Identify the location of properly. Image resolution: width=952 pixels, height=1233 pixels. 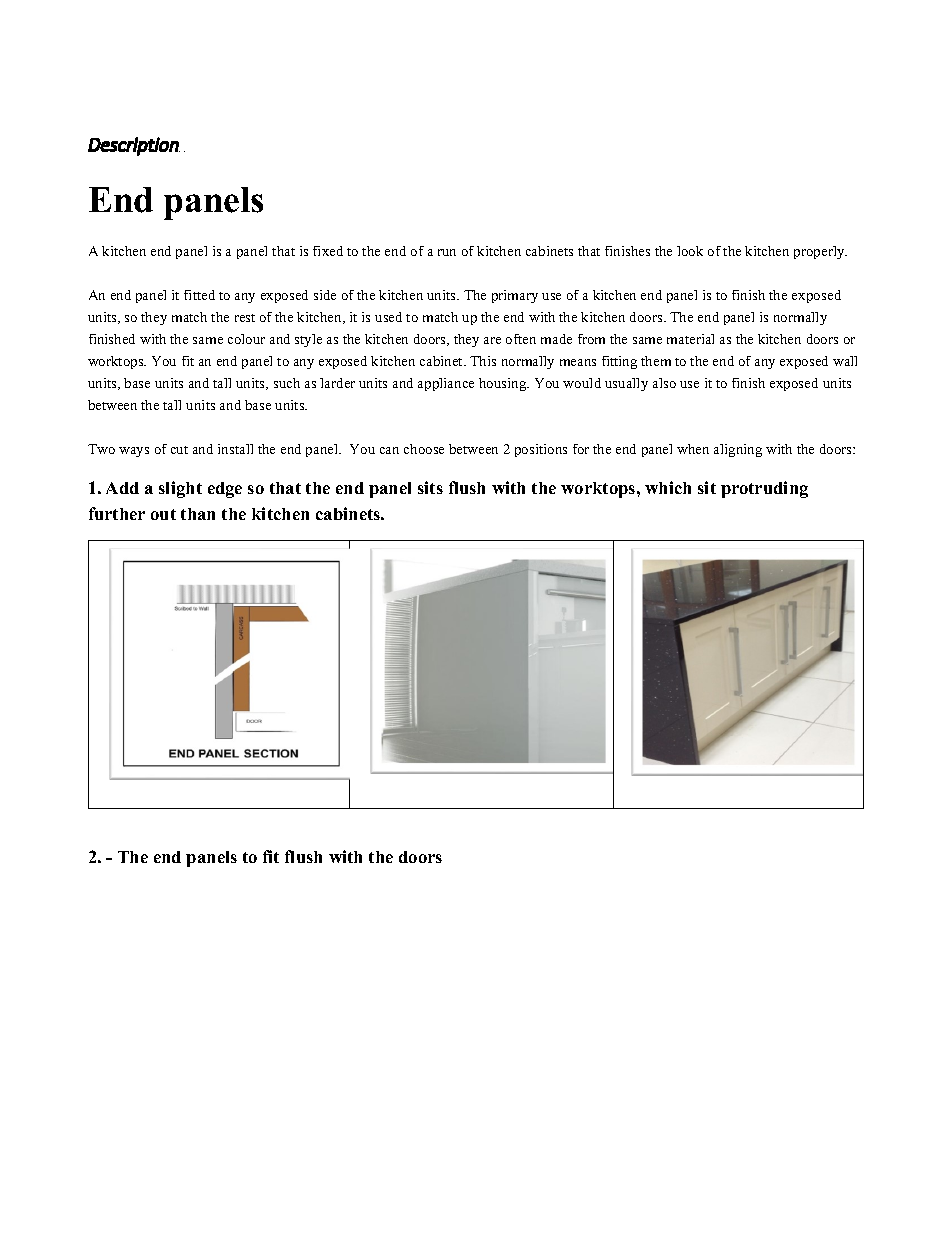
(820, 252).
